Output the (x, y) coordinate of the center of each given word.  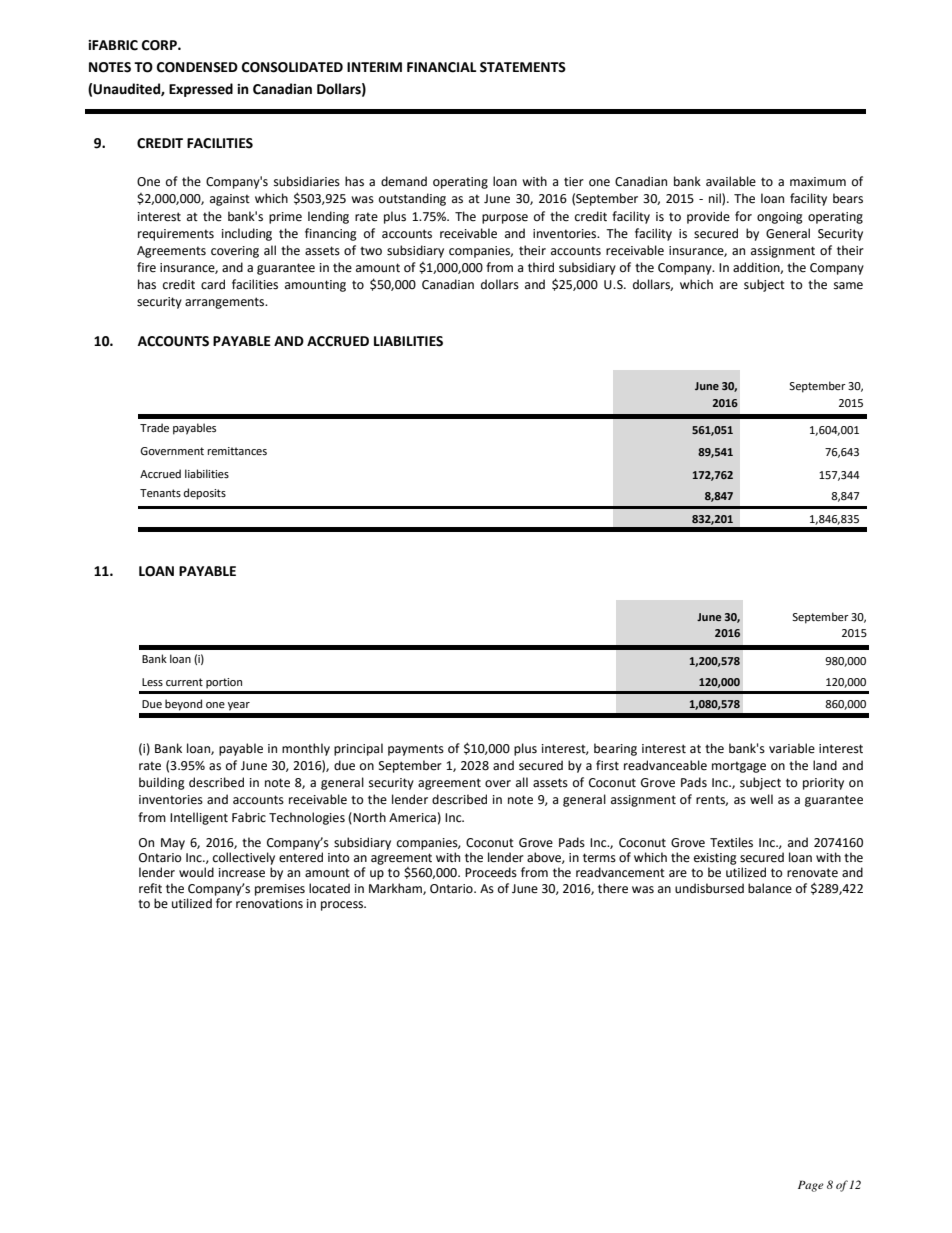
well (761, 799)
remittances (237, 451)
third (541, 267)
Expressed (201, 90)
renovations (269, 904)
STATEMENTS (523, 67)
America (412, 818)
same (848, 286)
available (731, 181)
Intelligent (199, 818)
